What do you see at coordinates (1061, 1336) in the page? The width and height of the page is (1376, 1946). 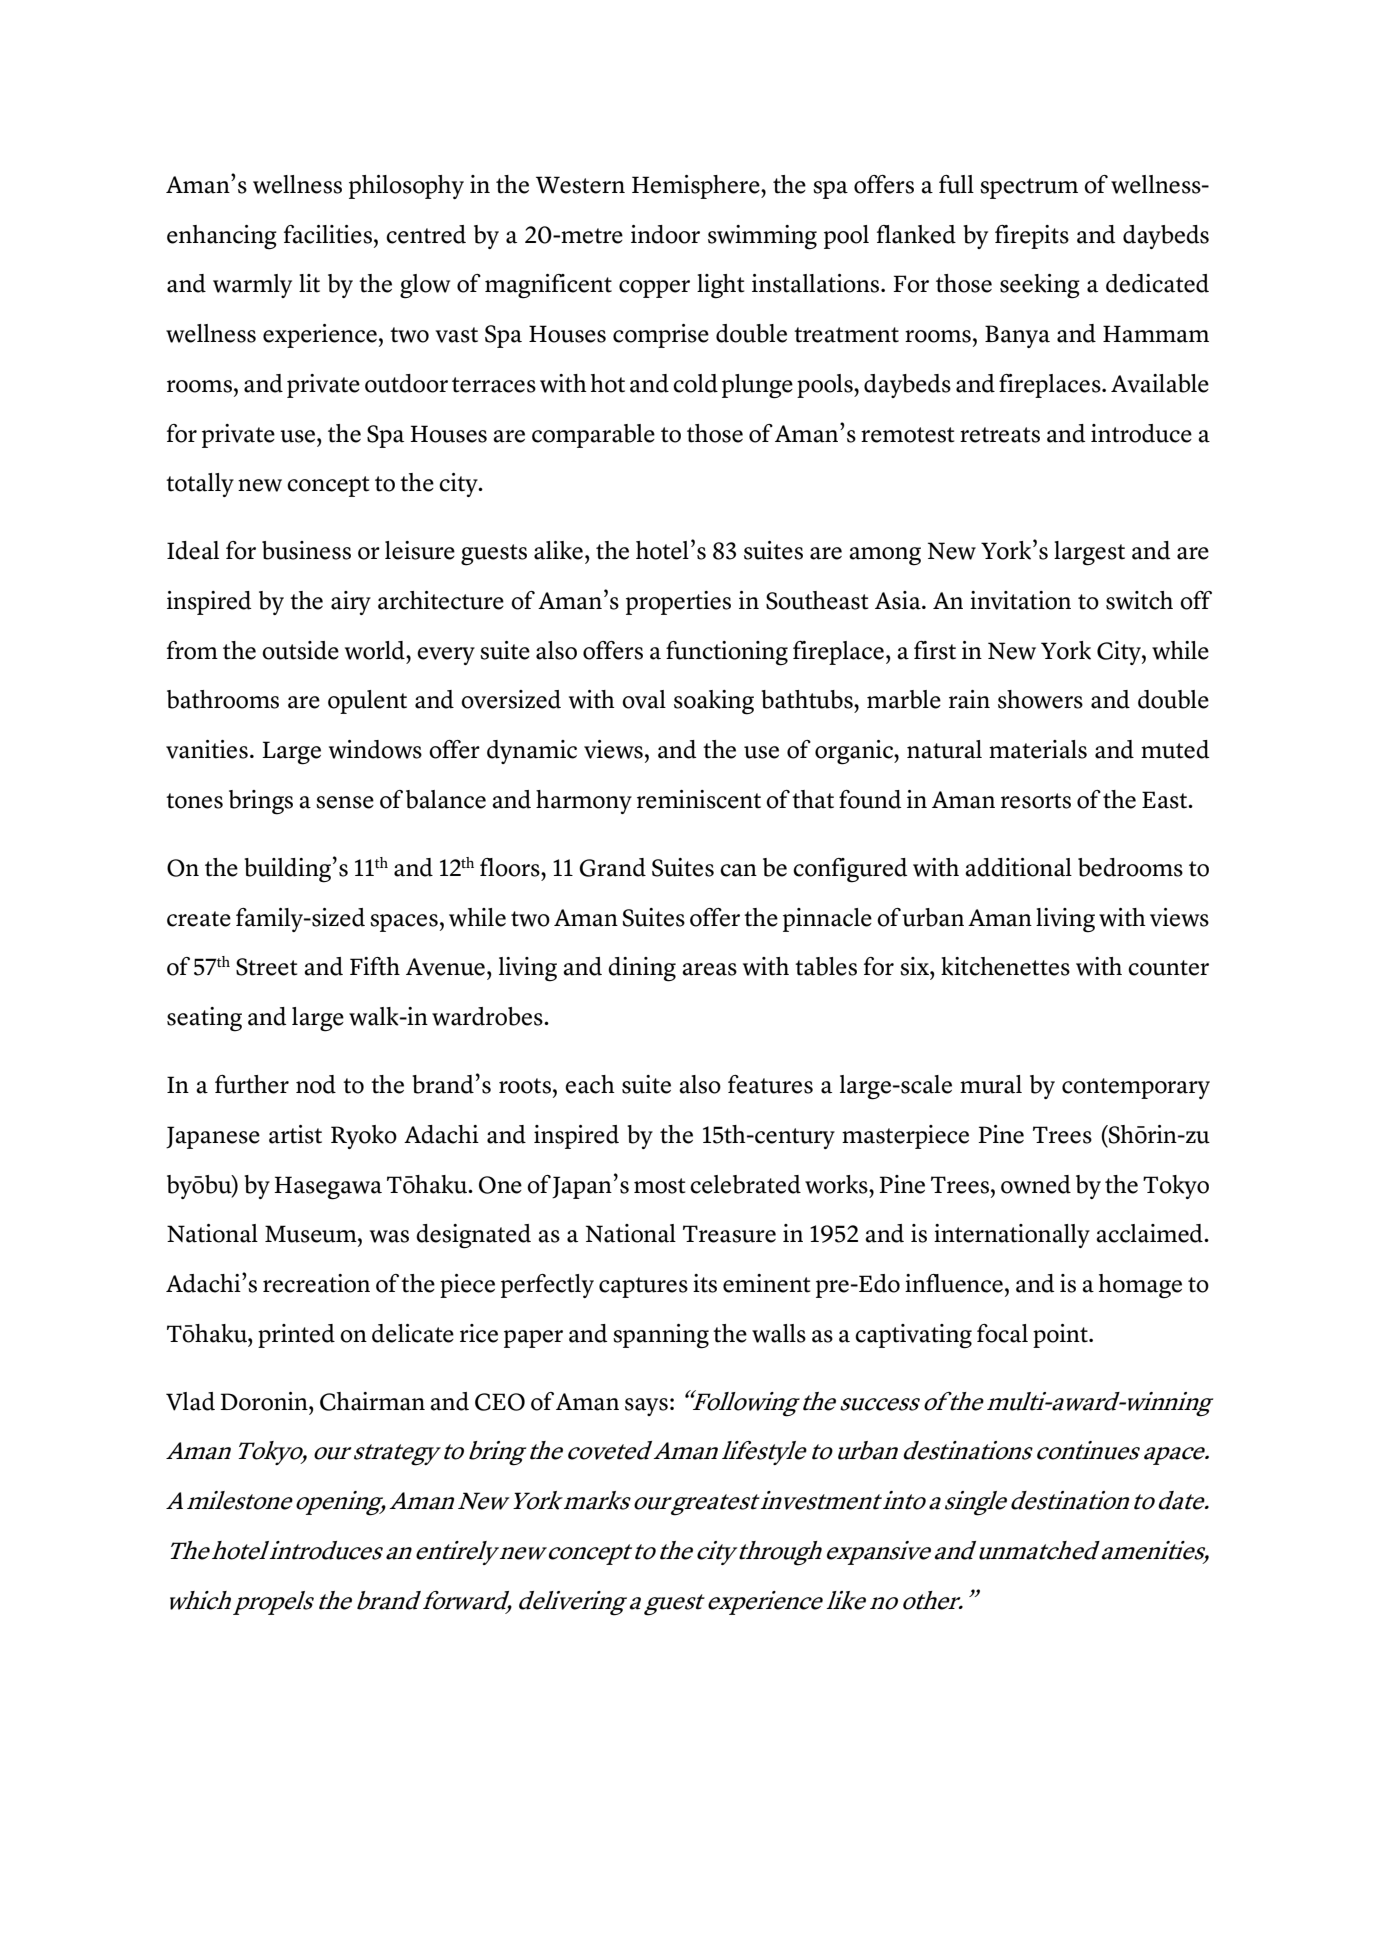 I see `point` at bounding box center [1061, 1336].
